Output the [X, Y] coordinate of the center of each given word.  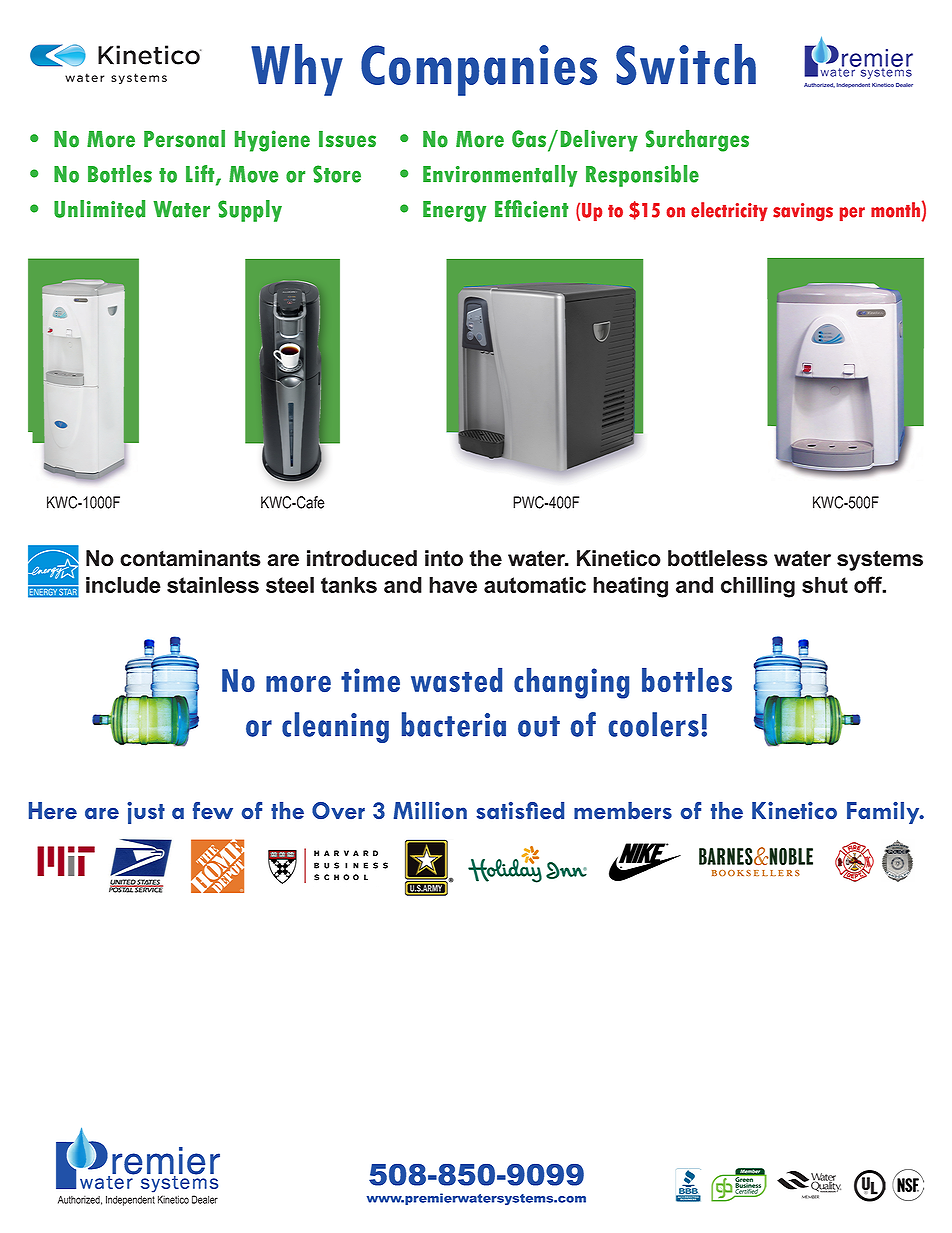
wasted [456, 680]
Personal [184, 139]
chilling [758, 587]
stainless [213, 585]
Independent [130, 1200]
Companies [479, 70]
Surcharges [697, 141]
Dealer [205, 1199]
